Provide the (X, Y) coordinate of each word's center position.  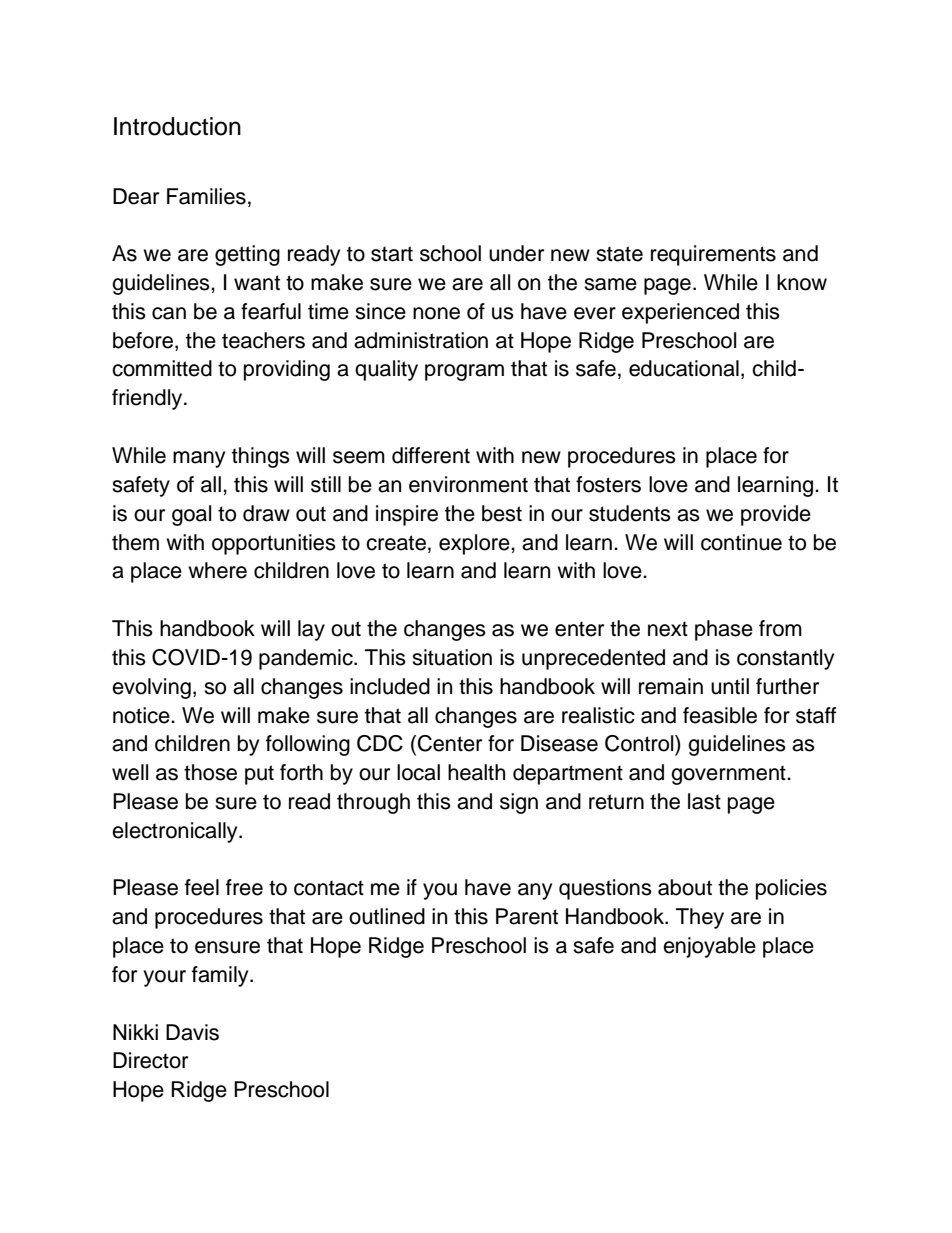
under (516, 253)
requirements (713, 255)
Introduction (177, 126)
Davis (192, 1032)
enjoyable (709, 947)
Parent (527, 916)
